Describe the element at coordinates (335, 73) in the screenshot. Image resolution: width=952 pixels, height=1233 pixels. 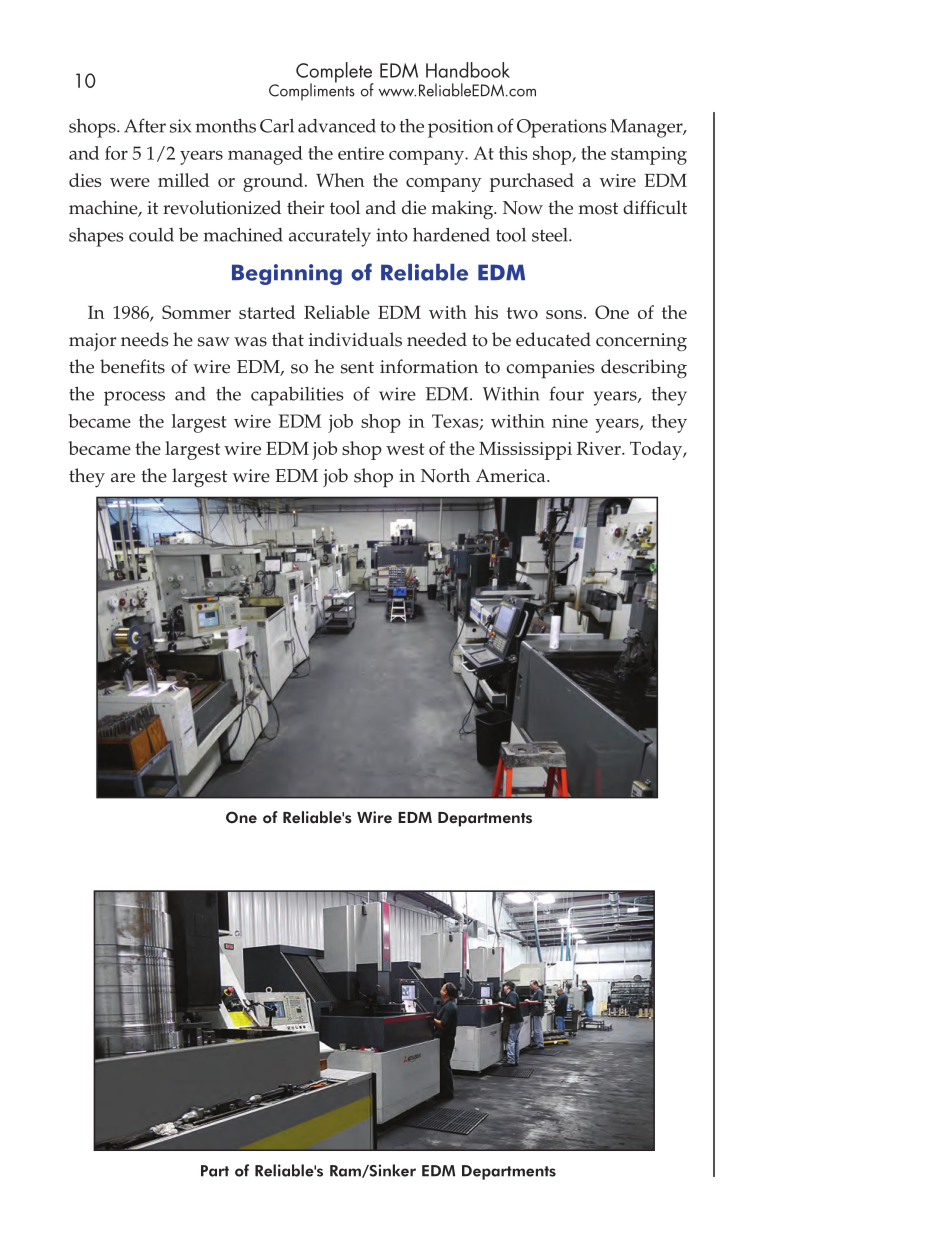
I see `Complete` at that location.
